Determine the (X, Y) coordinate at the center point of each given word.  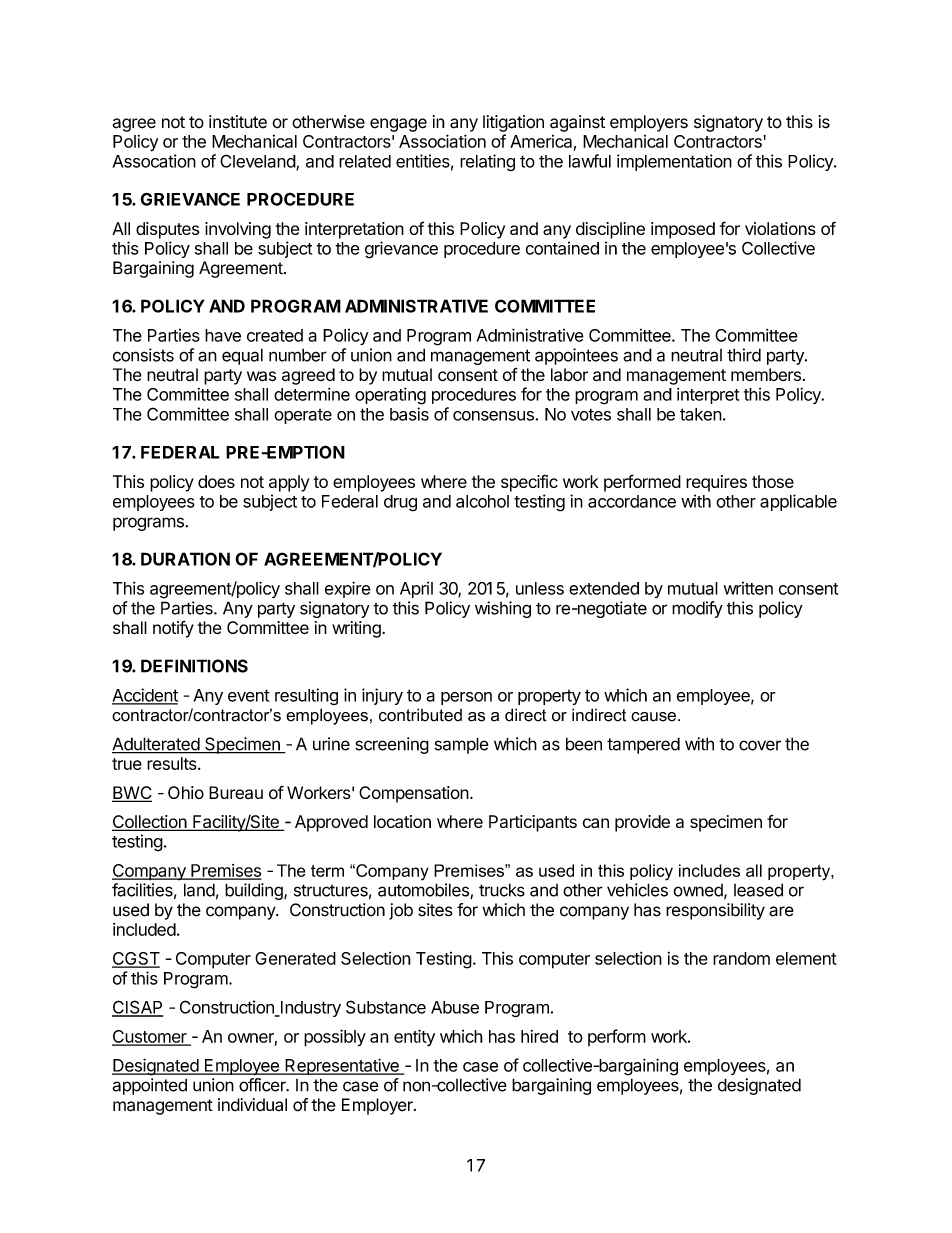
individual (252, 1105)
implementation (674, 162)
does (216, 481)
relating (487, 162)
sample (462, 745)
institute (238, 122)
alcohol (482, 501)
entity (414, 1038)
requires (716, 483)
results (173, 763)
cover (760, 745)
